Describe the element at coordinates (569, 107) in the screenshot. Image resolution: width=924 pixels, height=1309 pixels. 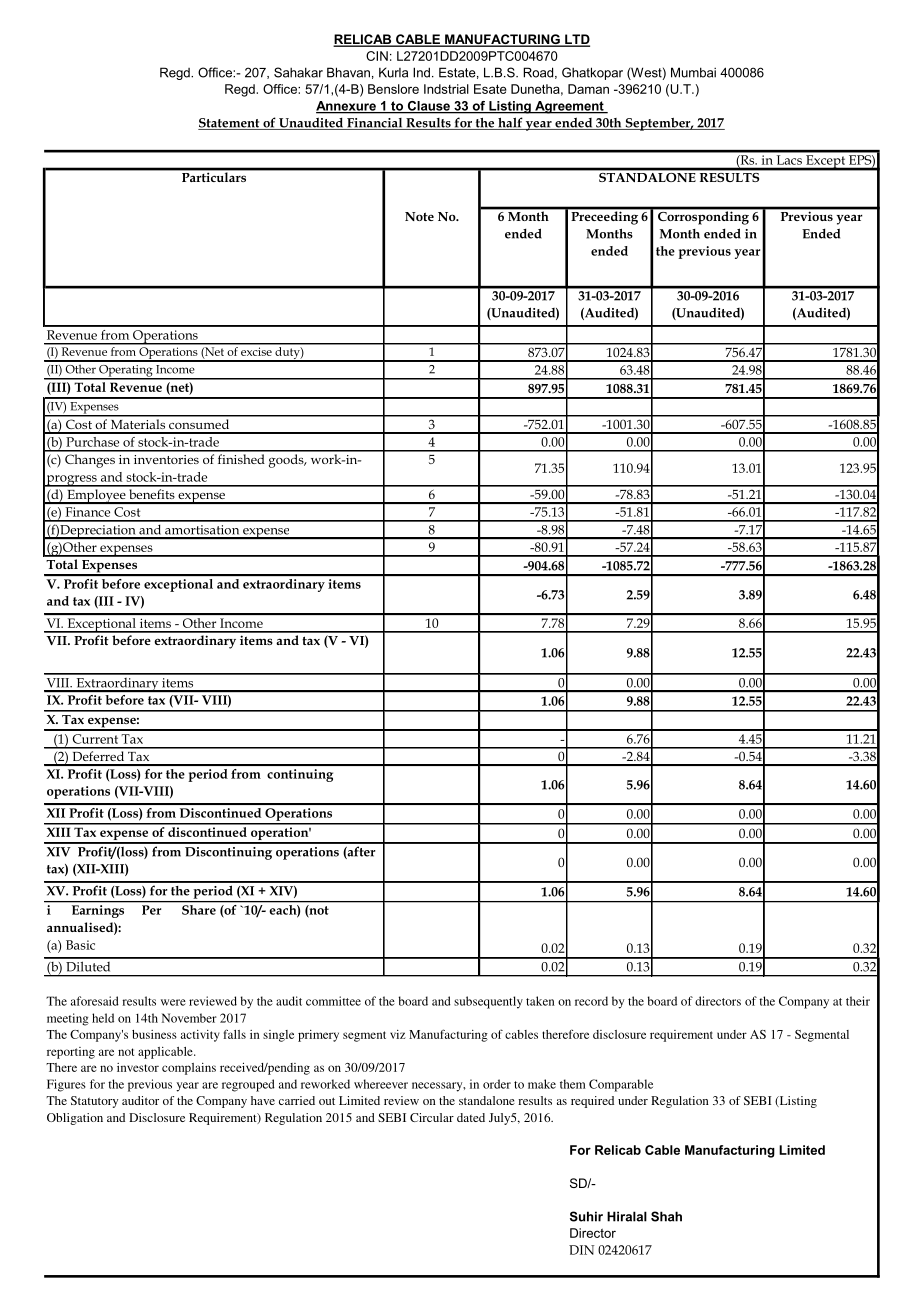
I see `Agreement` at that location.
